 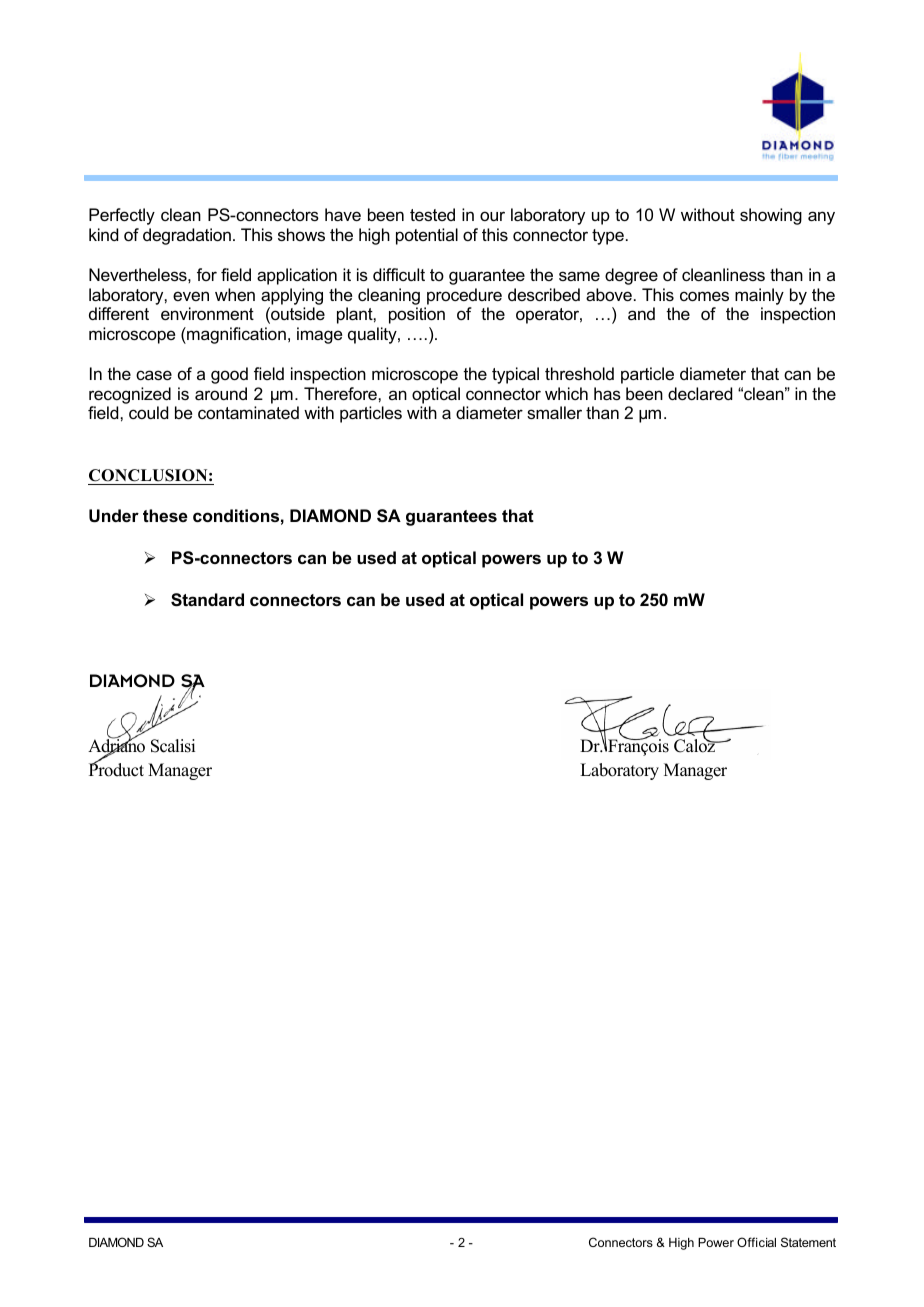 What do you see at coordinates (116, 746) in the screenshot?
I see `Adriano` at bounding box center [116, 746].
